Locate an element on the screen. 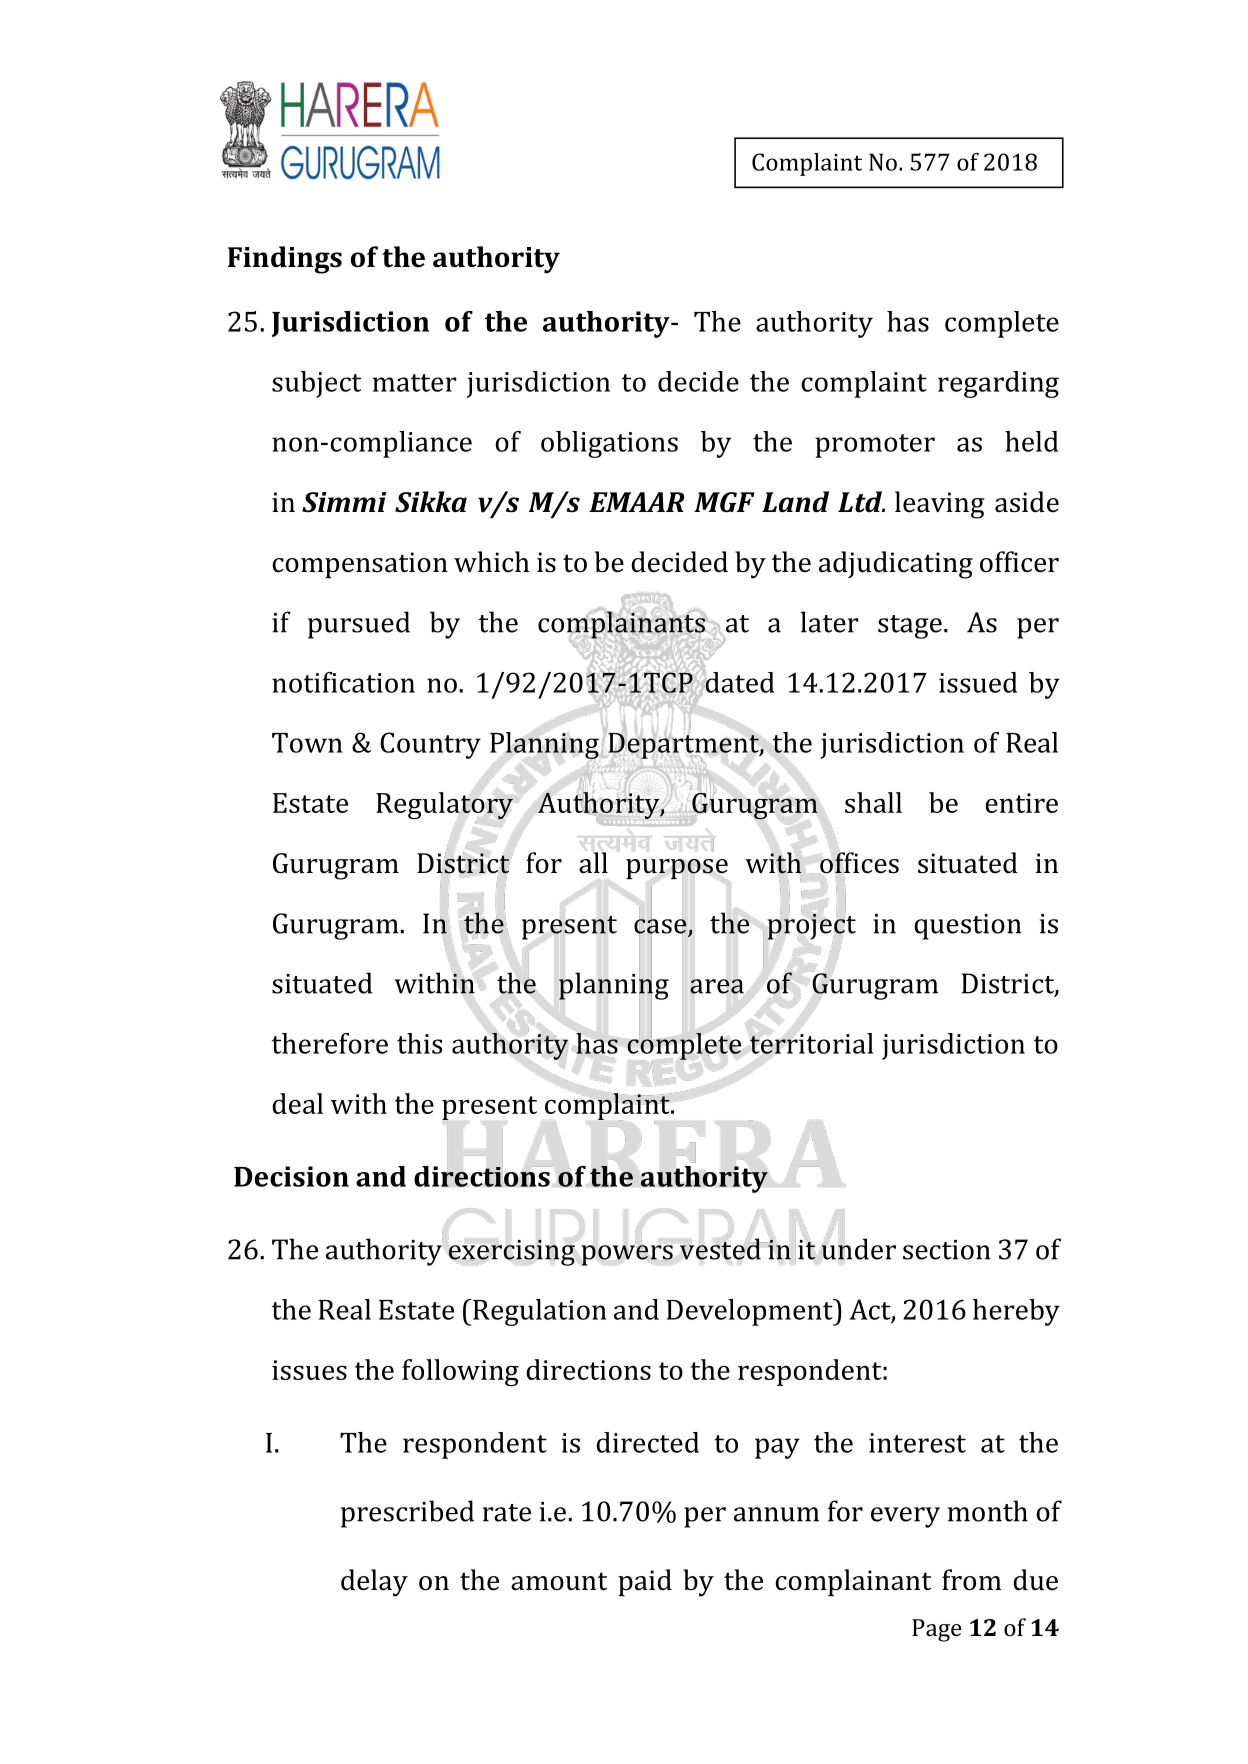 The width and height of the screenshot is (1248, 1764). regarding is located at coordinates (998, 384).
